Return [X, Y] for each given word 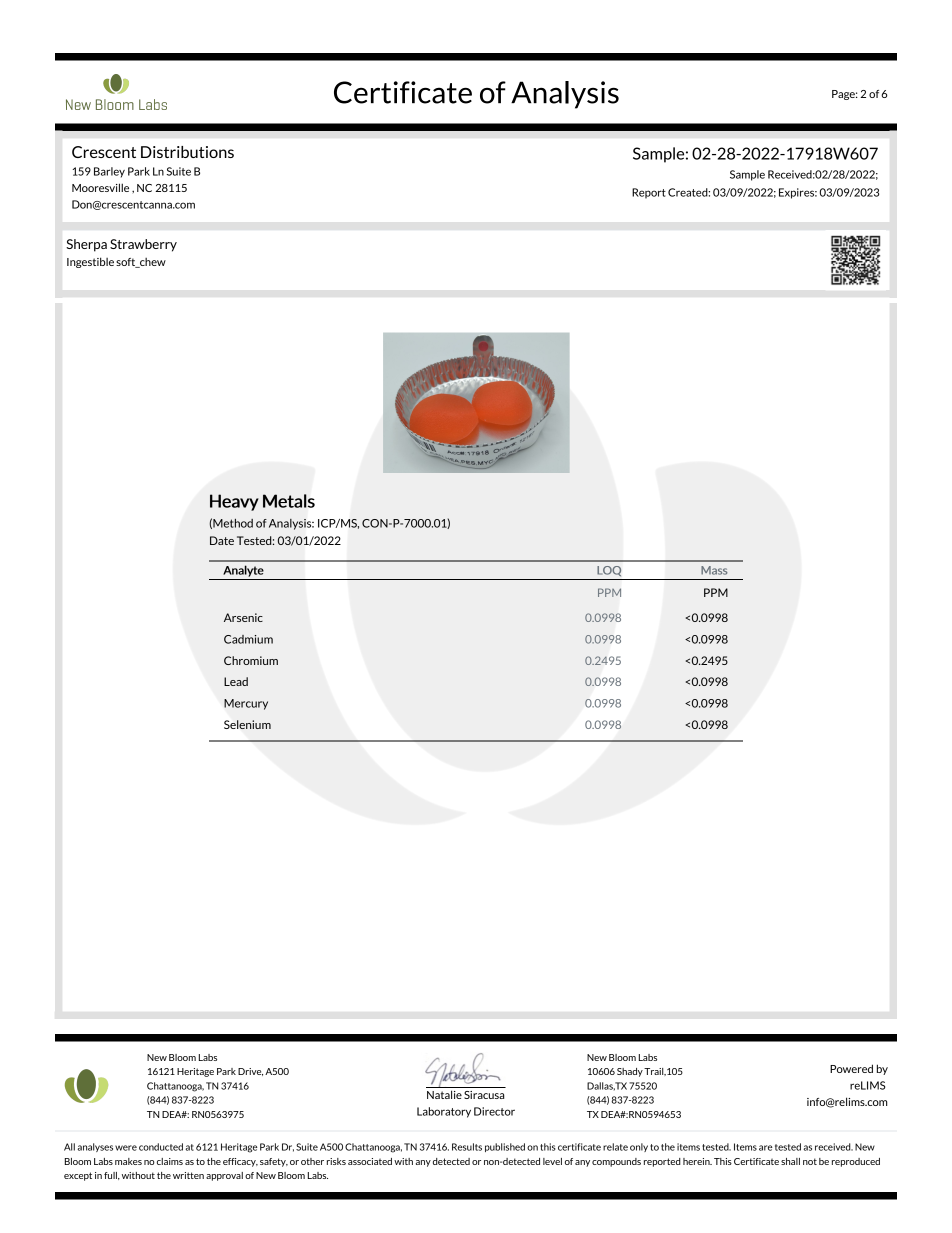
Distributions [187, 152]
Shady [630, 1072]
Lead [236, 681]
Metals [289, 501]
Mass [714, 570]
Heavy [234, 502]
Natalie [444, 1094]
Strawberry [143, 245]
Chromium [251, 660]
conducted [161, 1147]
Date [222, 540]
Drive [250, 1072]
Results [467, 1147]
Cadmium [248, 639]
